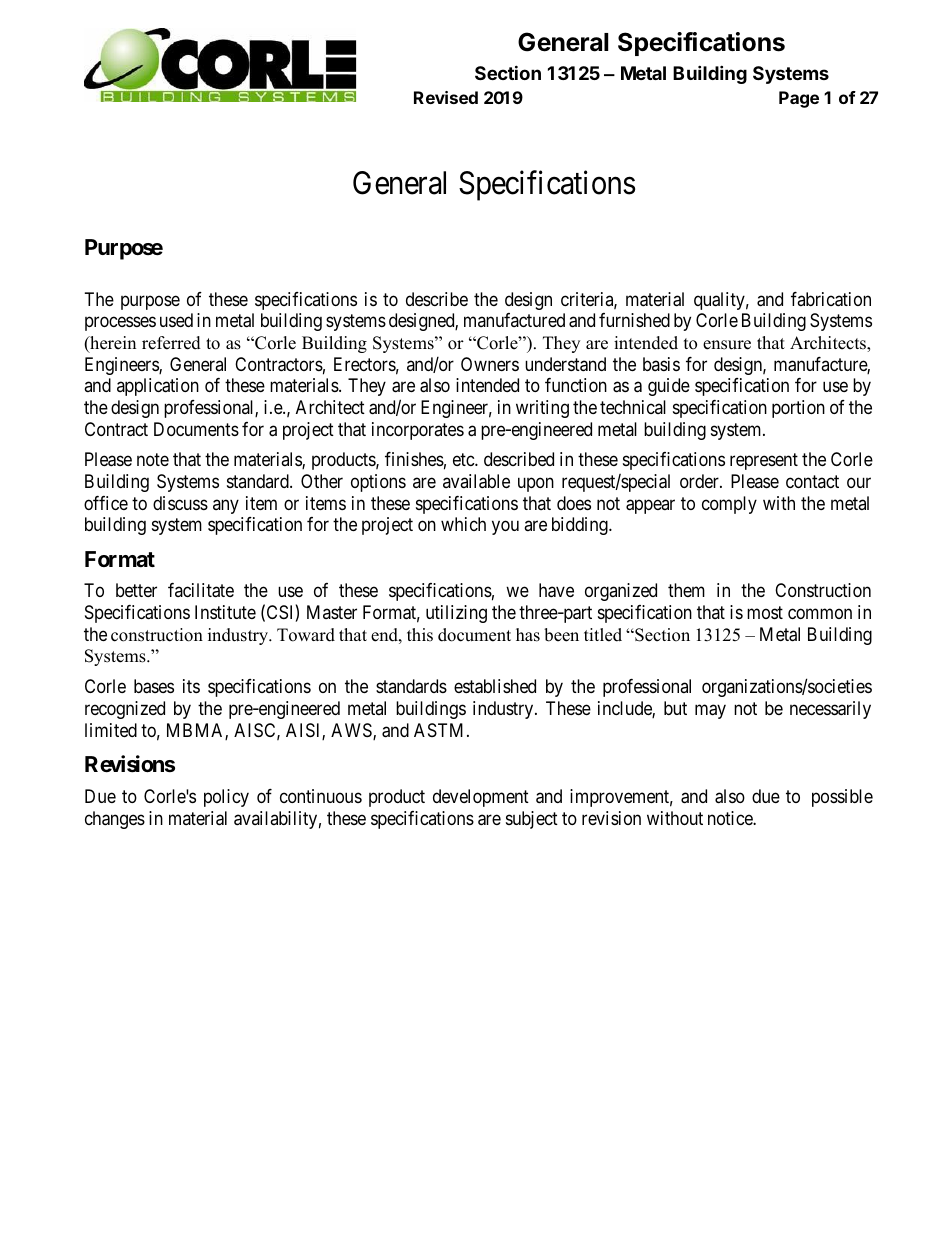 This screenshot has width=952, height=1233. Describe the element at coordinates (464, 460) in the screenshot. I see `etc` at that location.
